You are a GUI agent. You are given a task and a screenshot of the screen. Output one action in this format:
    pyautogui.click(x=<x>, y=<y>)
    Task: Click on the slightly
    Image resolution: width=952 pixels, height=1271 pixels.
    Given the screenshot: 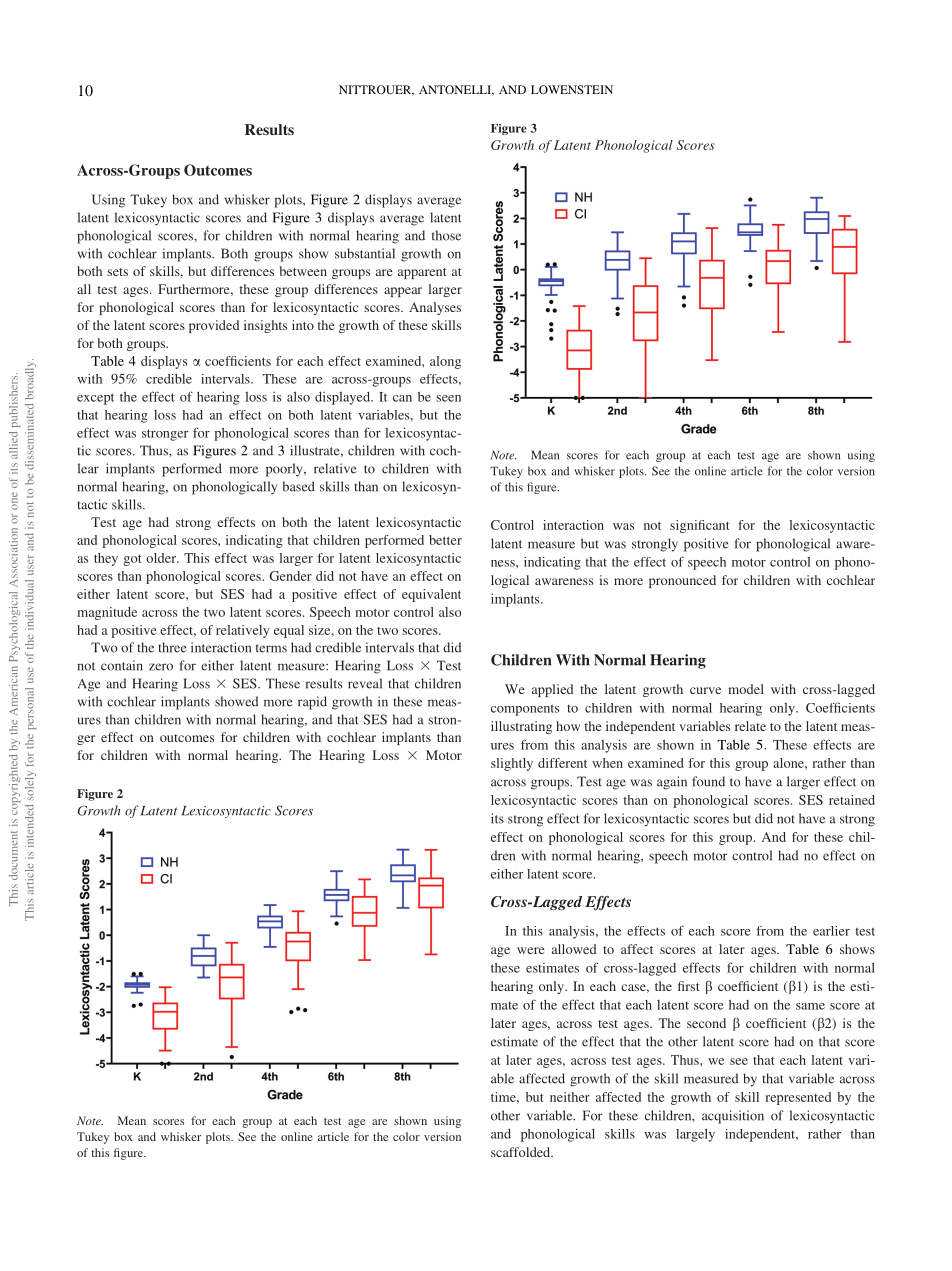 What is the action you would take?
    pyautogui.click(x=512, y=764)
